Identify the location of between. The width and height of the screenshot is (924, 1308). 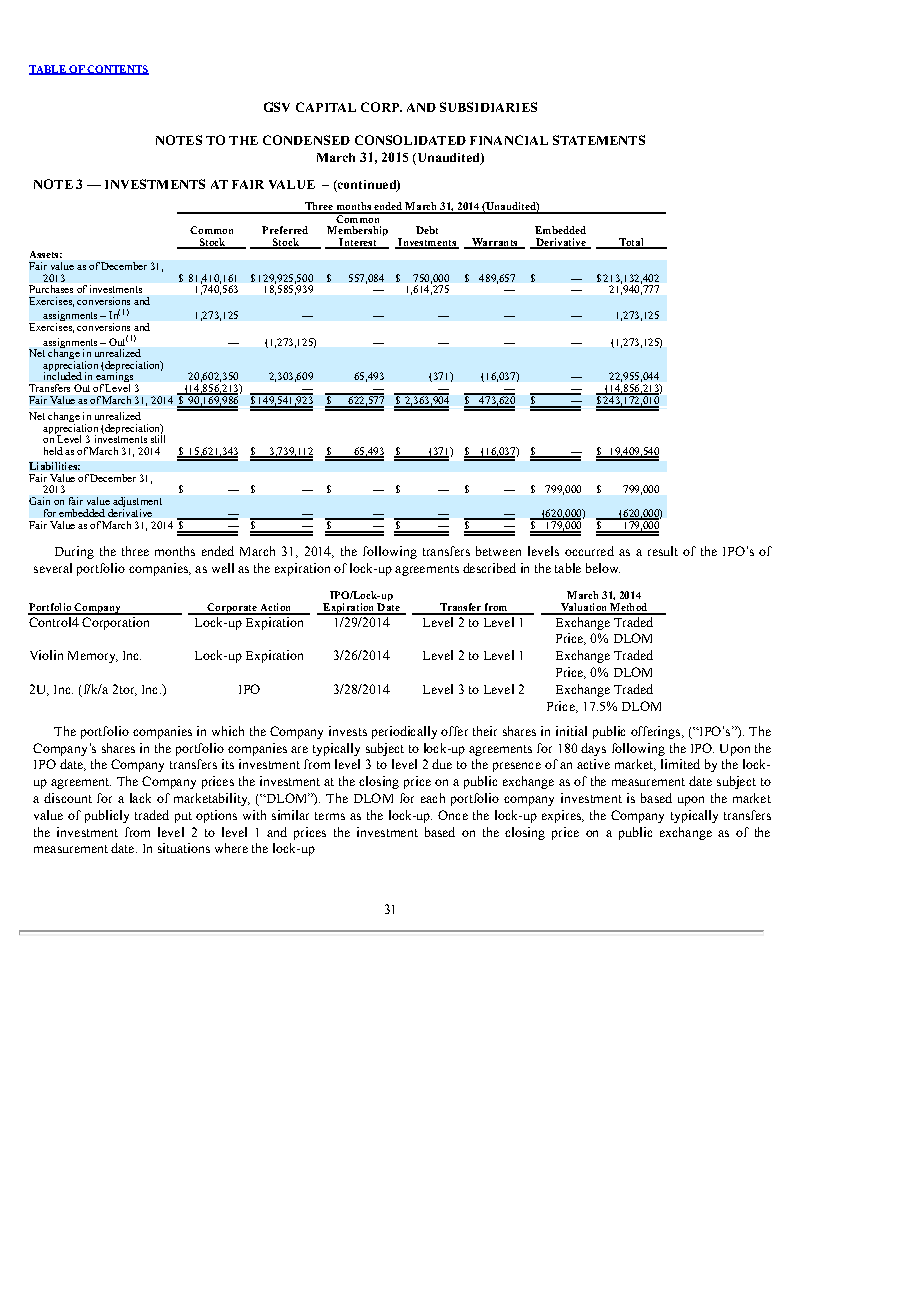
(498, 551).
